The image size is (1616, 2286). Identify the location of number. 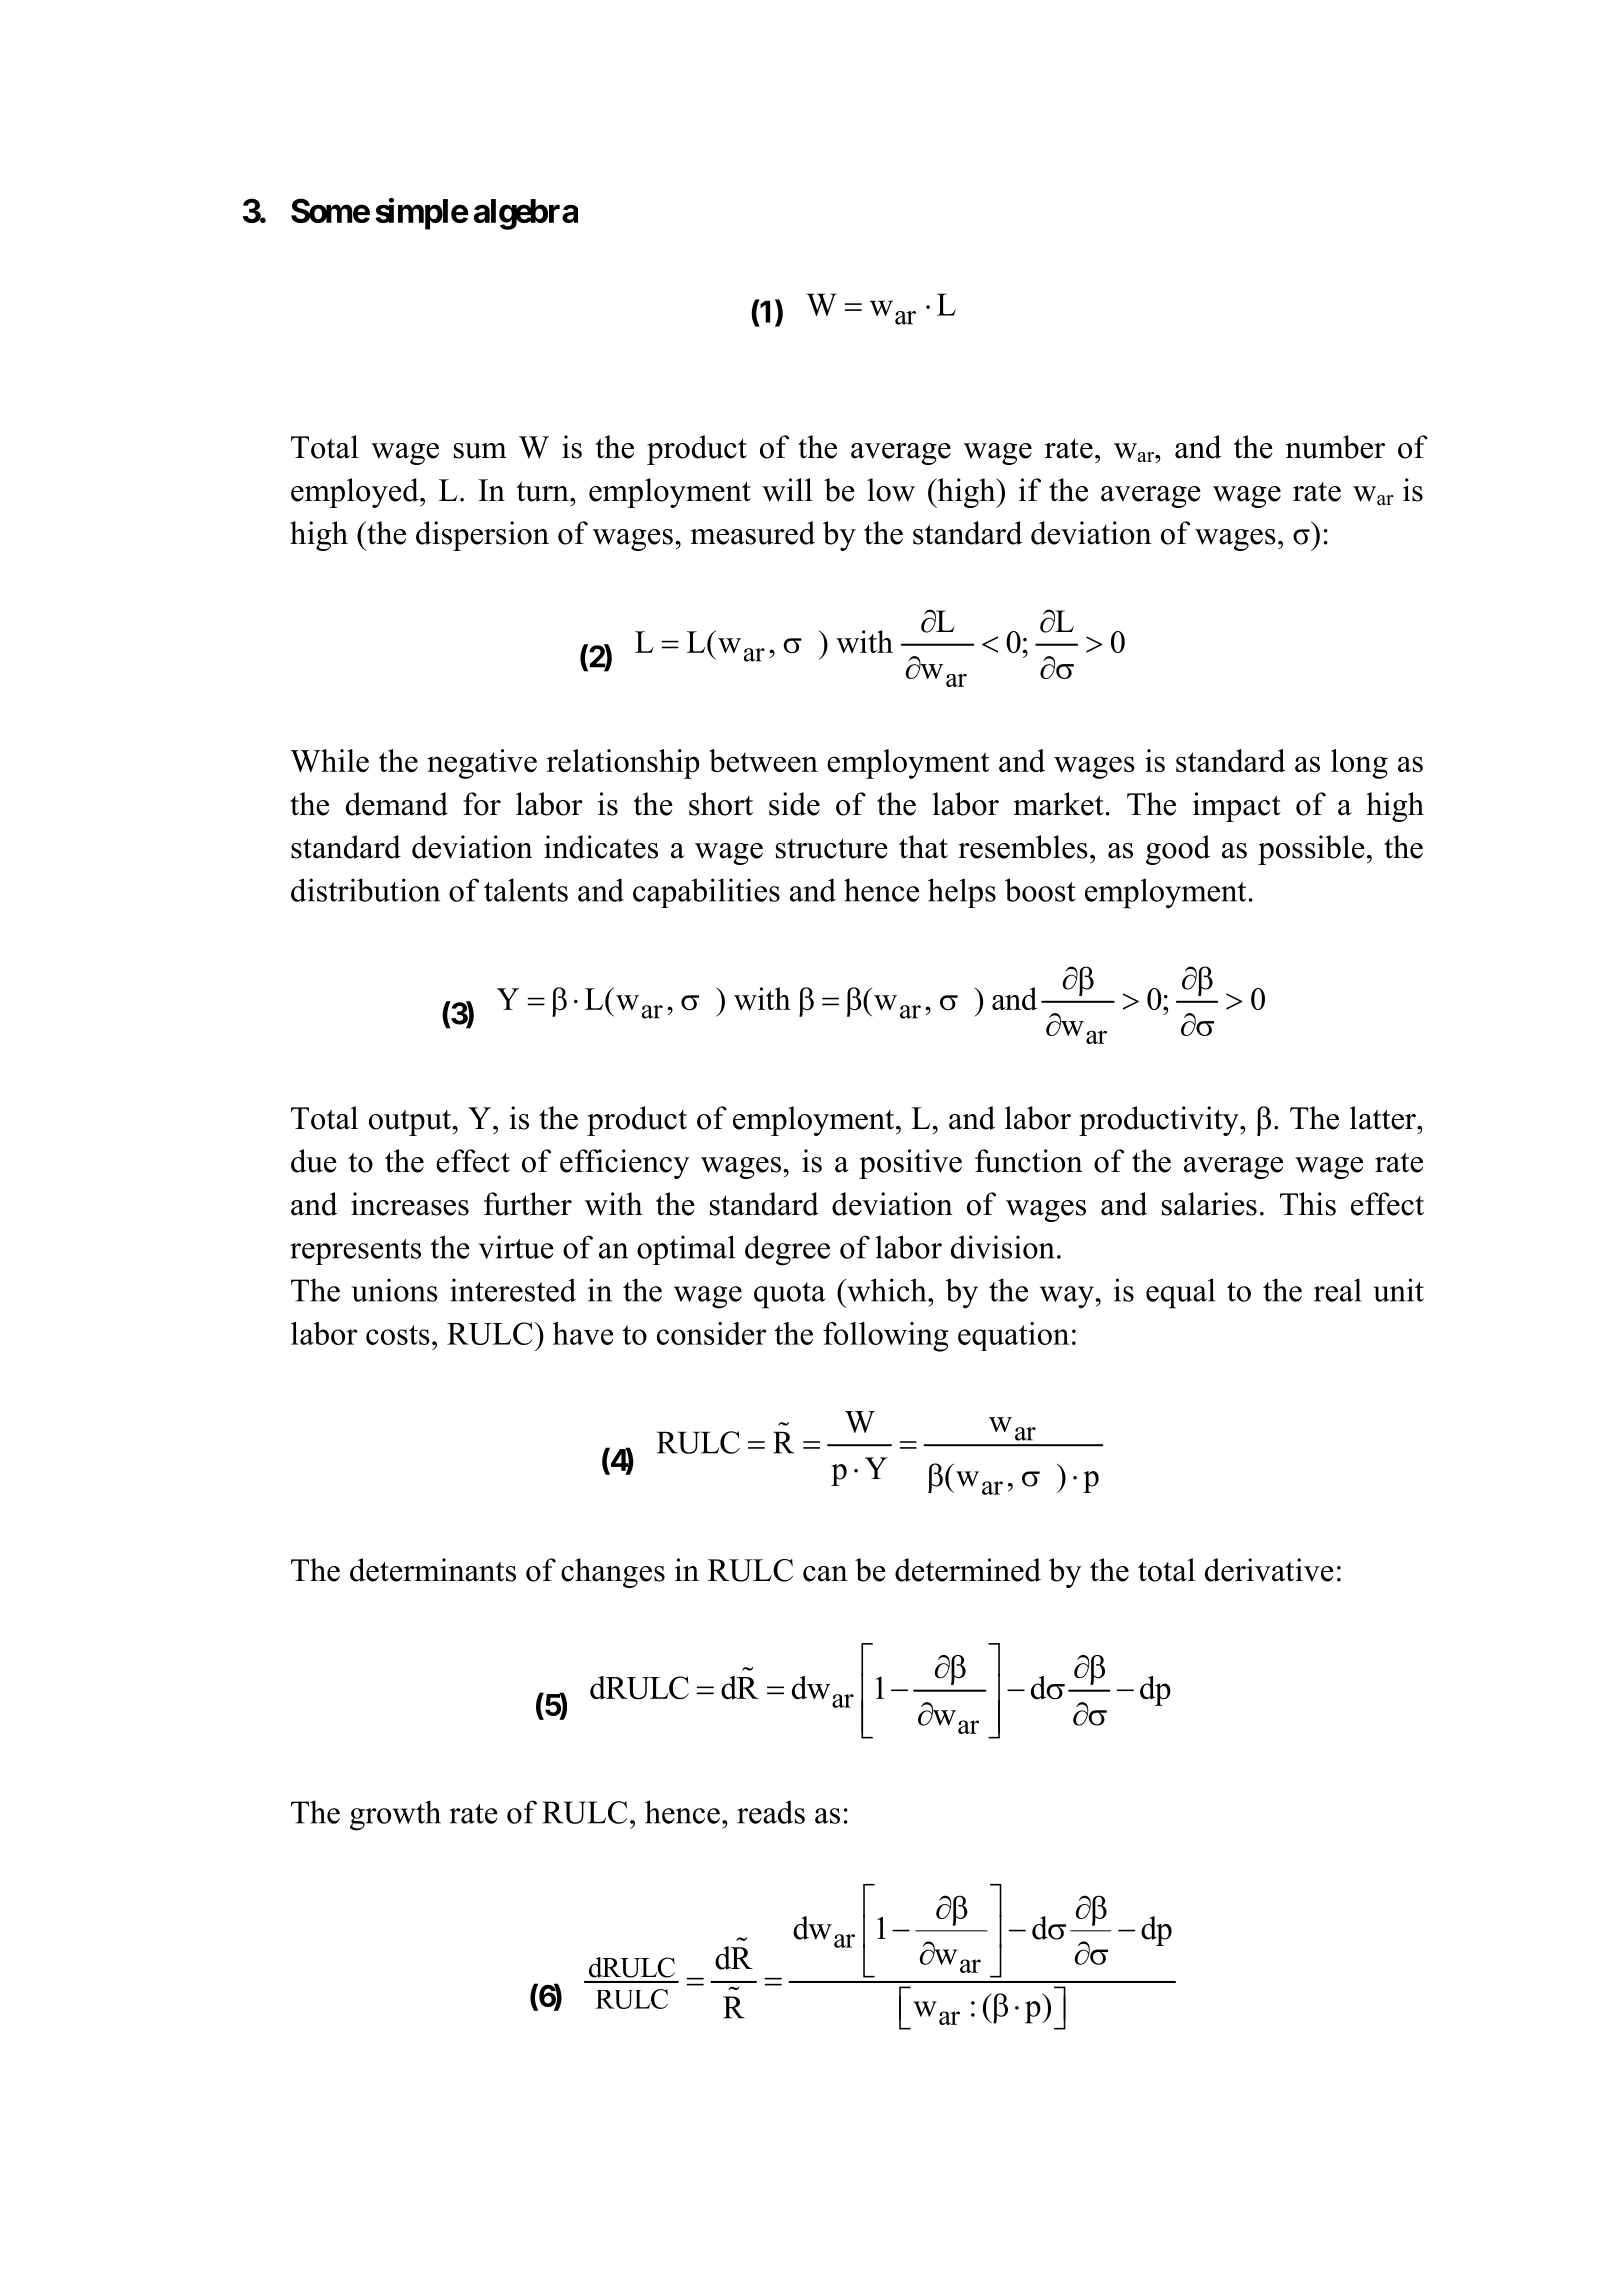
(1335, 447).
